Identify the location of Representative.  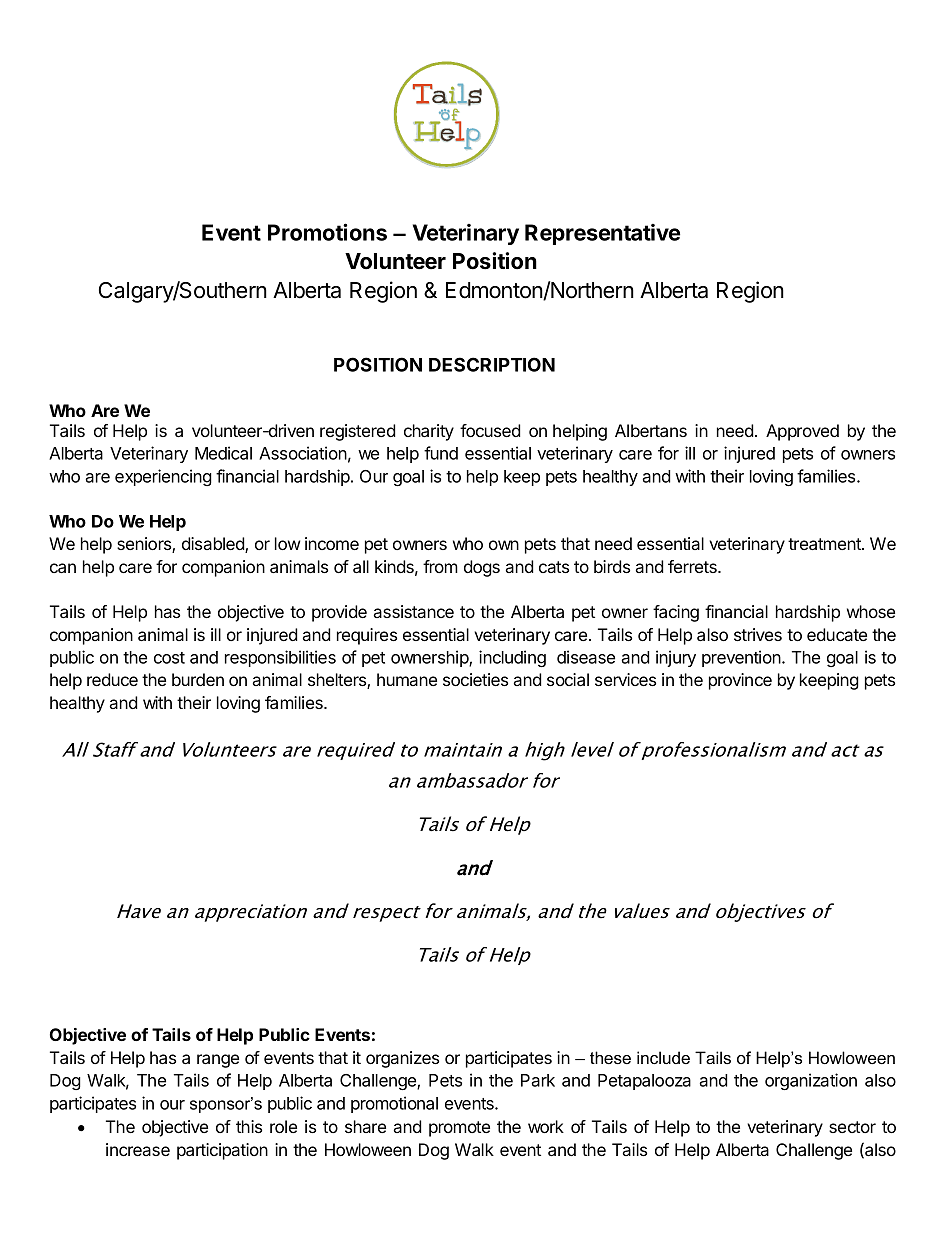
(602, 234).
